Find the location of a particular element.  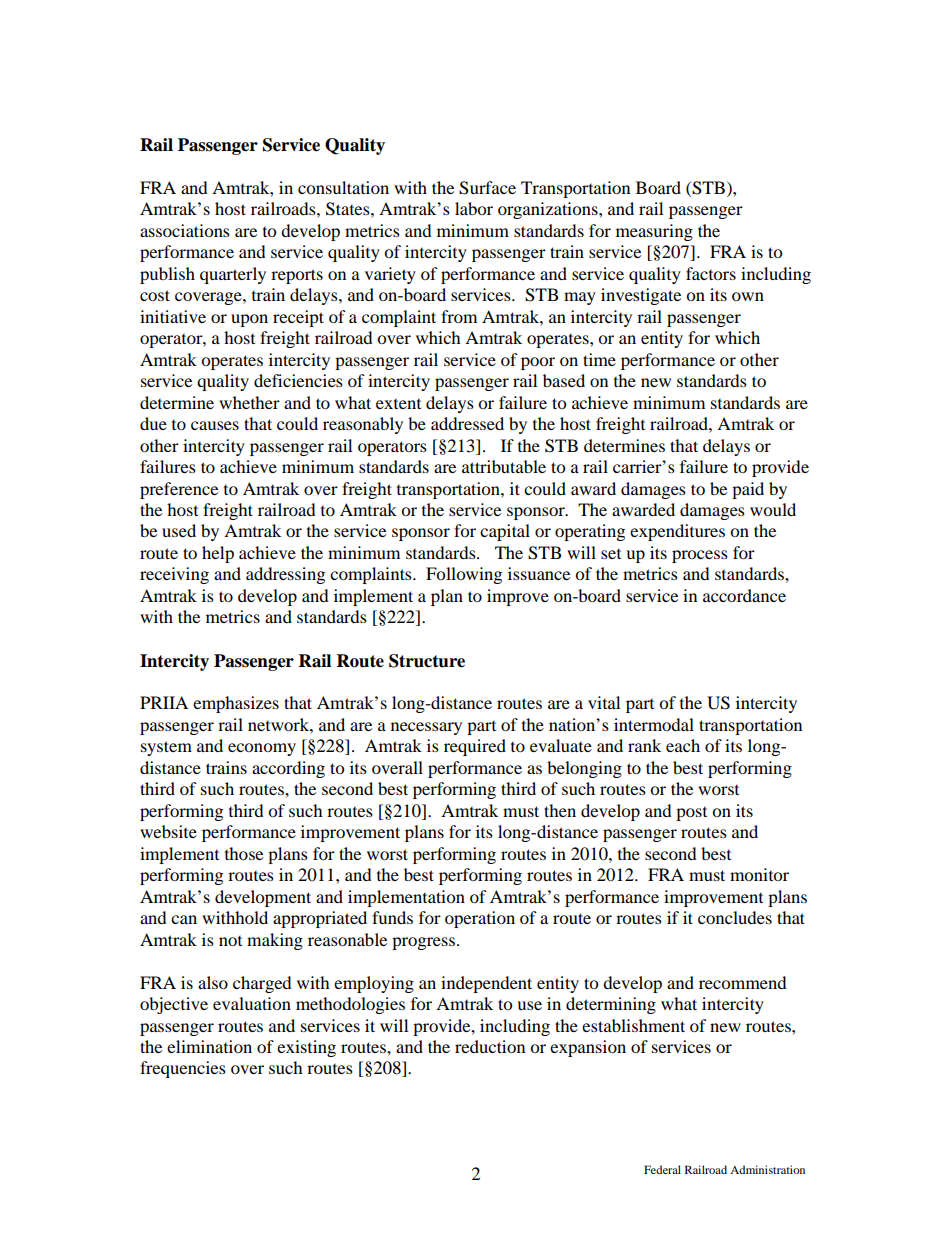

frequencies is located at coordinates (183, 1069).
